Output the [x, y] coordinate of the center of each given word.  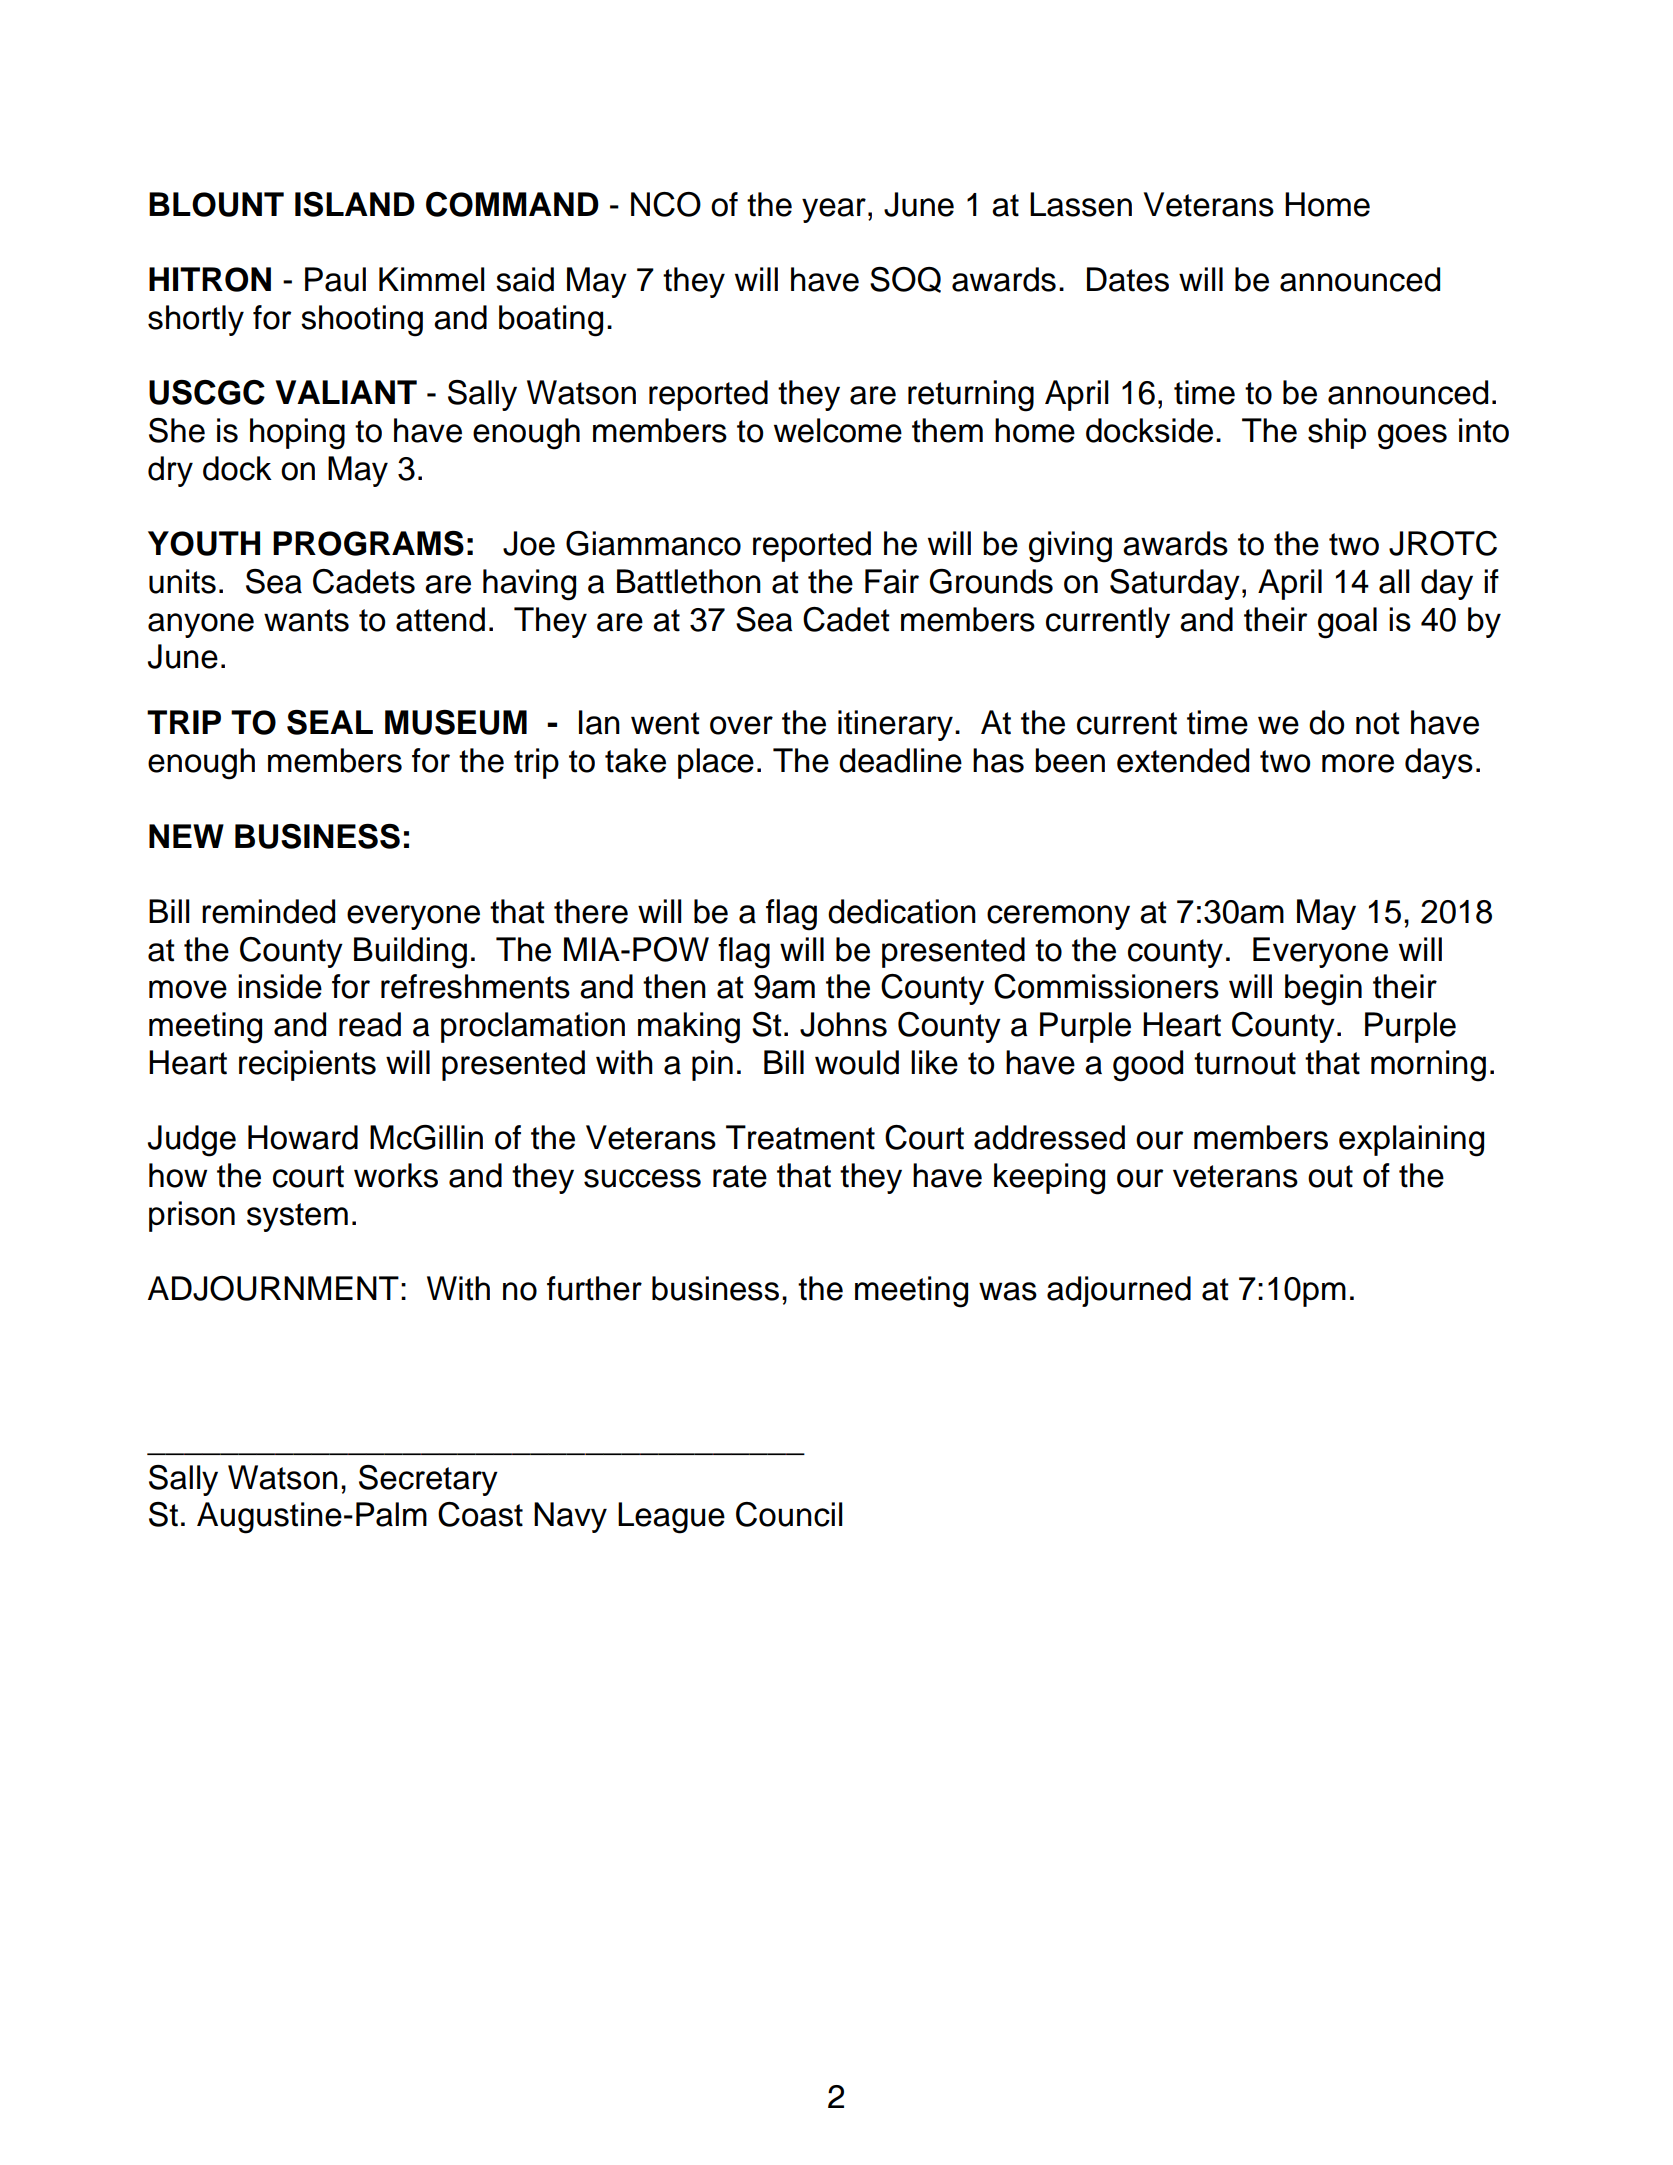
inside [280, 986]
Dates [1128, 279]
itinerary [895, 725]
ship [1337, 433]
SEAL [330, 722]
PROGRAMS [368, 543]
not [1378, 723]
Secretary [428, 1480]
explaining [1411, 1141]
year [834, 210]
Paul [335, 279]
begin [1323, 990]
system [297, 1217]
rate [740, 1176]
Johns [843, 1024]
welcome [838, 430]
